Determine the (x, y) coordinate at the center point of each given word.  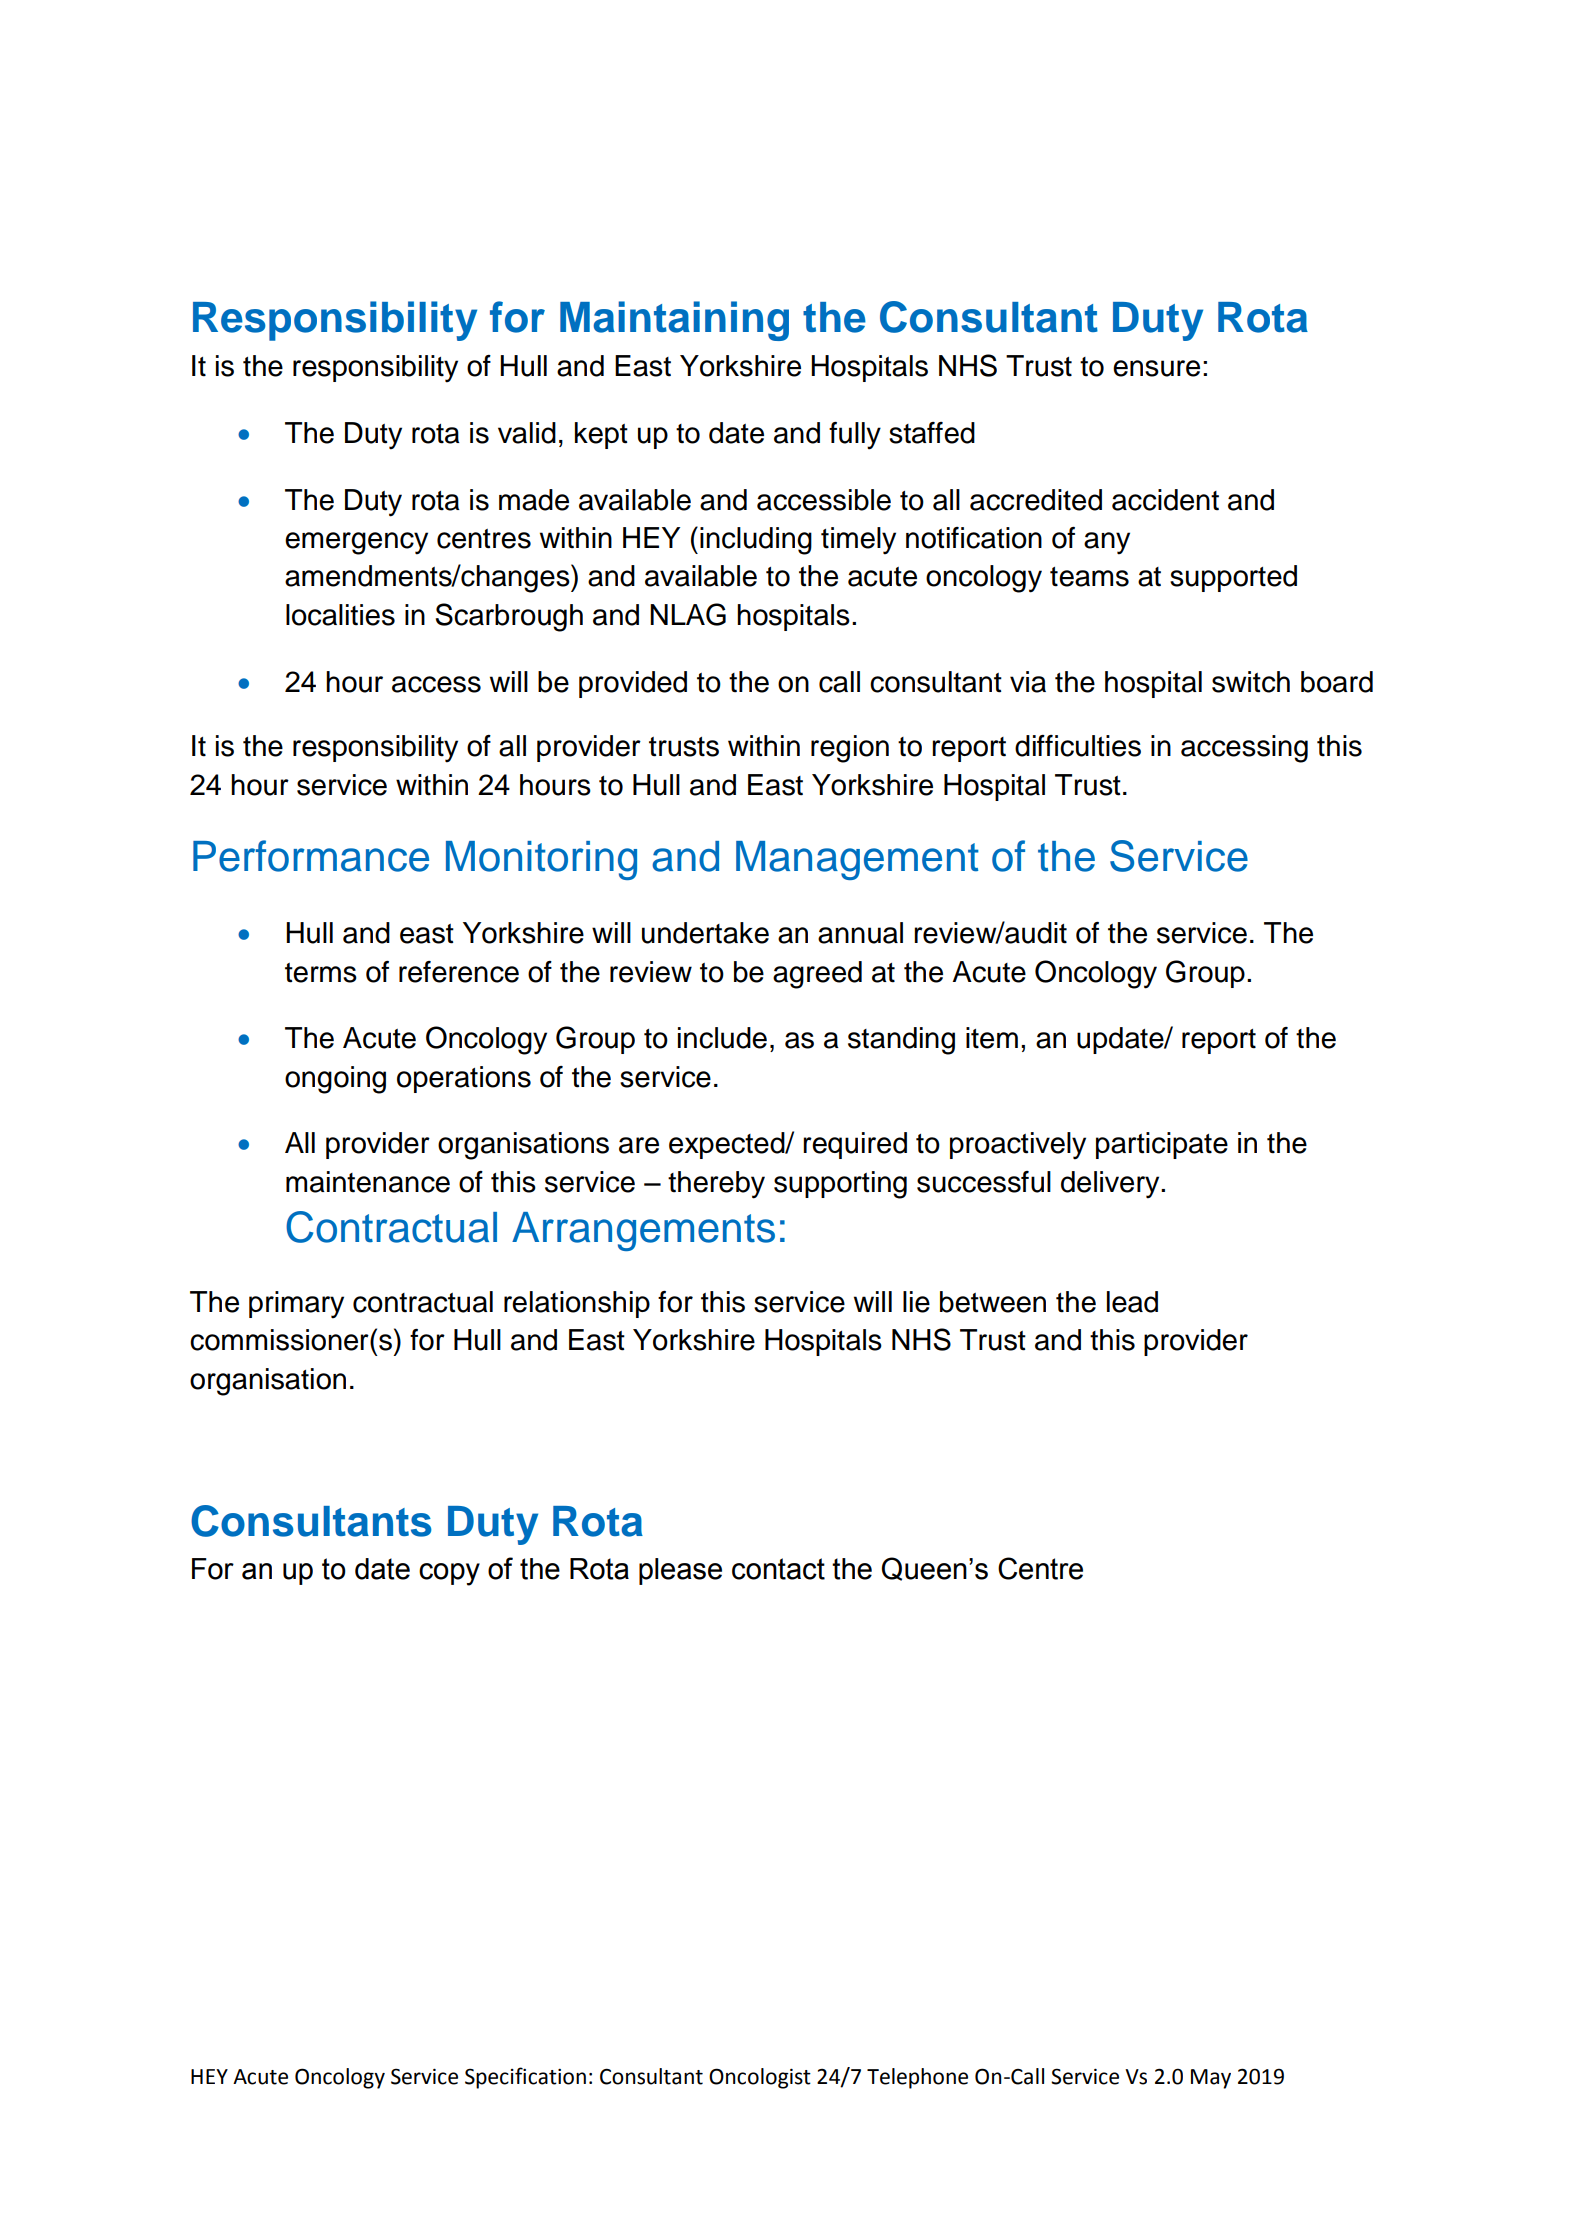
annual (860, 933)
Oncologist (760, 2078)
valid (527, 433)
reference (459, 972)
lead (1132, 1302)
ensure (1156, 368)
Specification (525, 2078)
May (1211, 2079)
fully (855, 436)
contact (778, 1569)
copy (449, 1574)
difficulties (1078, 746)
